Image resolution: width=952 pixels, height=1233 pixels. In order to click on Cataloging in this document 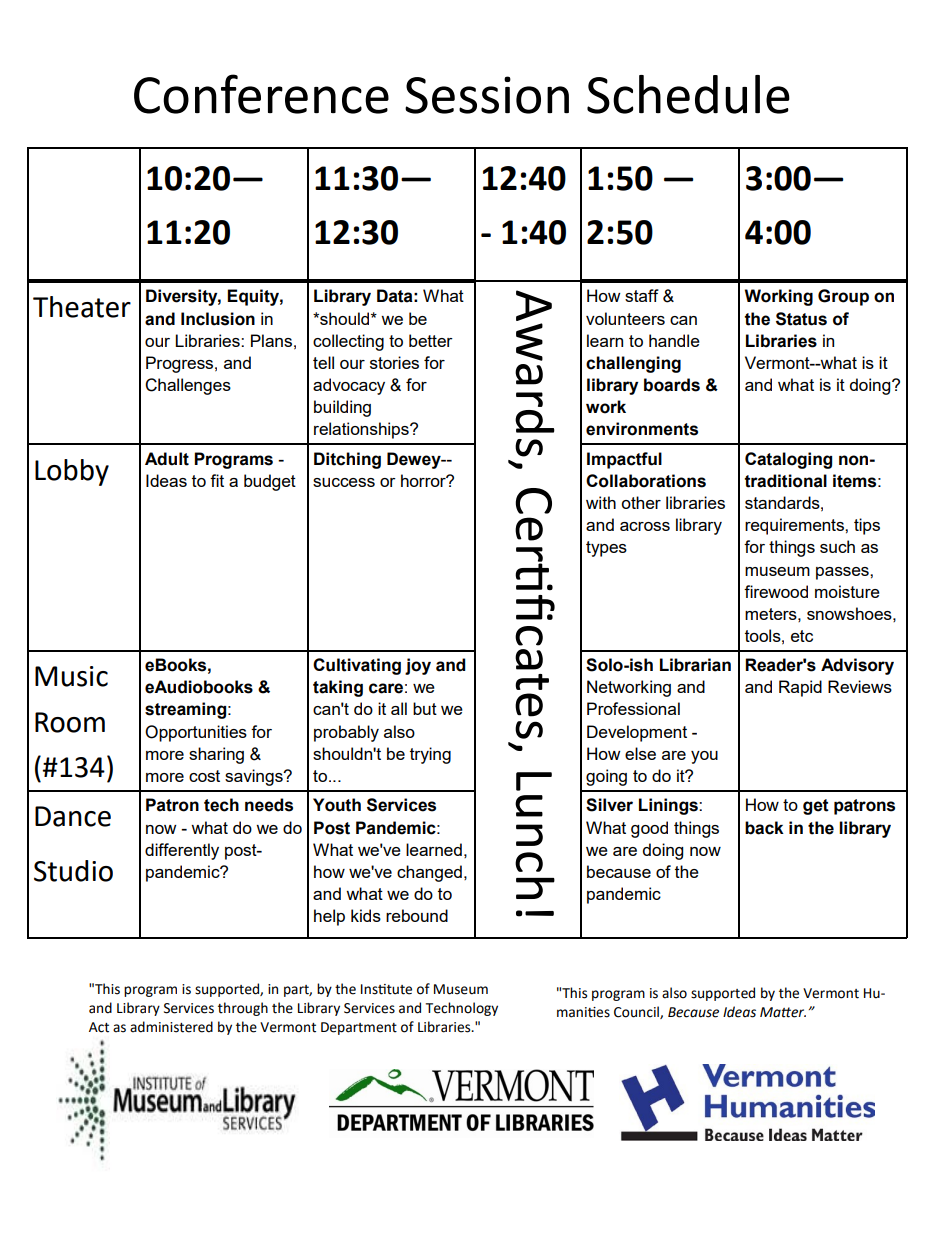, I will do `click(788, 460)`.
